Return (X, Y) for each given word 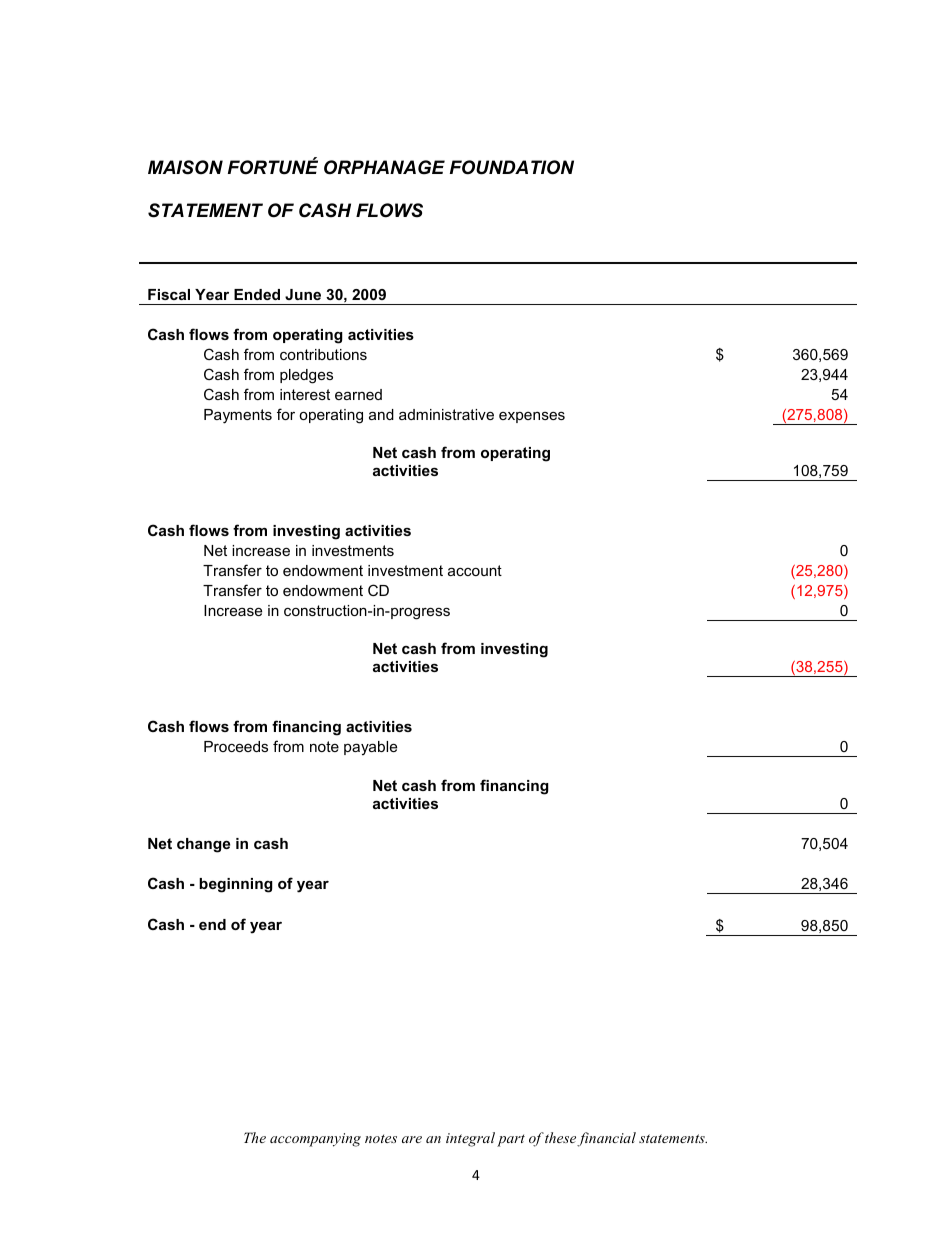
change (203, 845)
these (560, 1137)
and (381, 414)
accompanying (315, 1140)
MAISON (185, 167)
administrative (446, 414)
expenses (532, 417)
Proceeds (236, 746)
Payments (238, 416)
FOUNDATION (512, 167)
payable (370, 748)
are (412, 1139)
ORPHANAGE (384, 167)
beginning (236, 885)
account (475, 570)
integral (470, 1139)
